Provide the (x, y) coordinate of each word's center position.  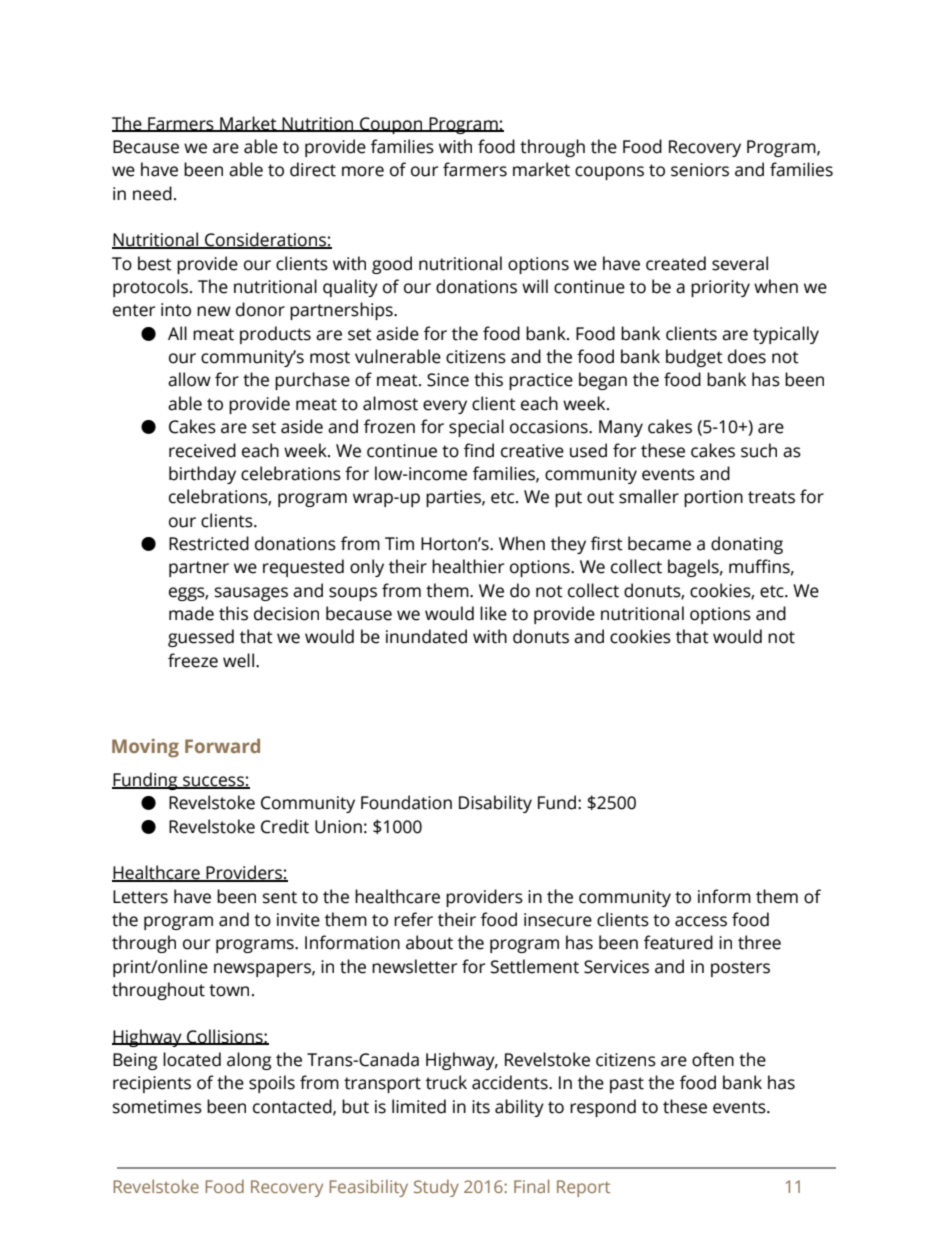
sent (280, 897)
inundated (426, 636)
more (363, 171)
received (202, 450)
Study (436, 1188)
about (429, 942)
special (476, 428)
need (152, 193)
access (701, 921)
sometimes (157, 1107)
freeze (193, 660)
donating (747, 545)
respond (603, 1108)
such (759, 450)
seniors (700, 170)
